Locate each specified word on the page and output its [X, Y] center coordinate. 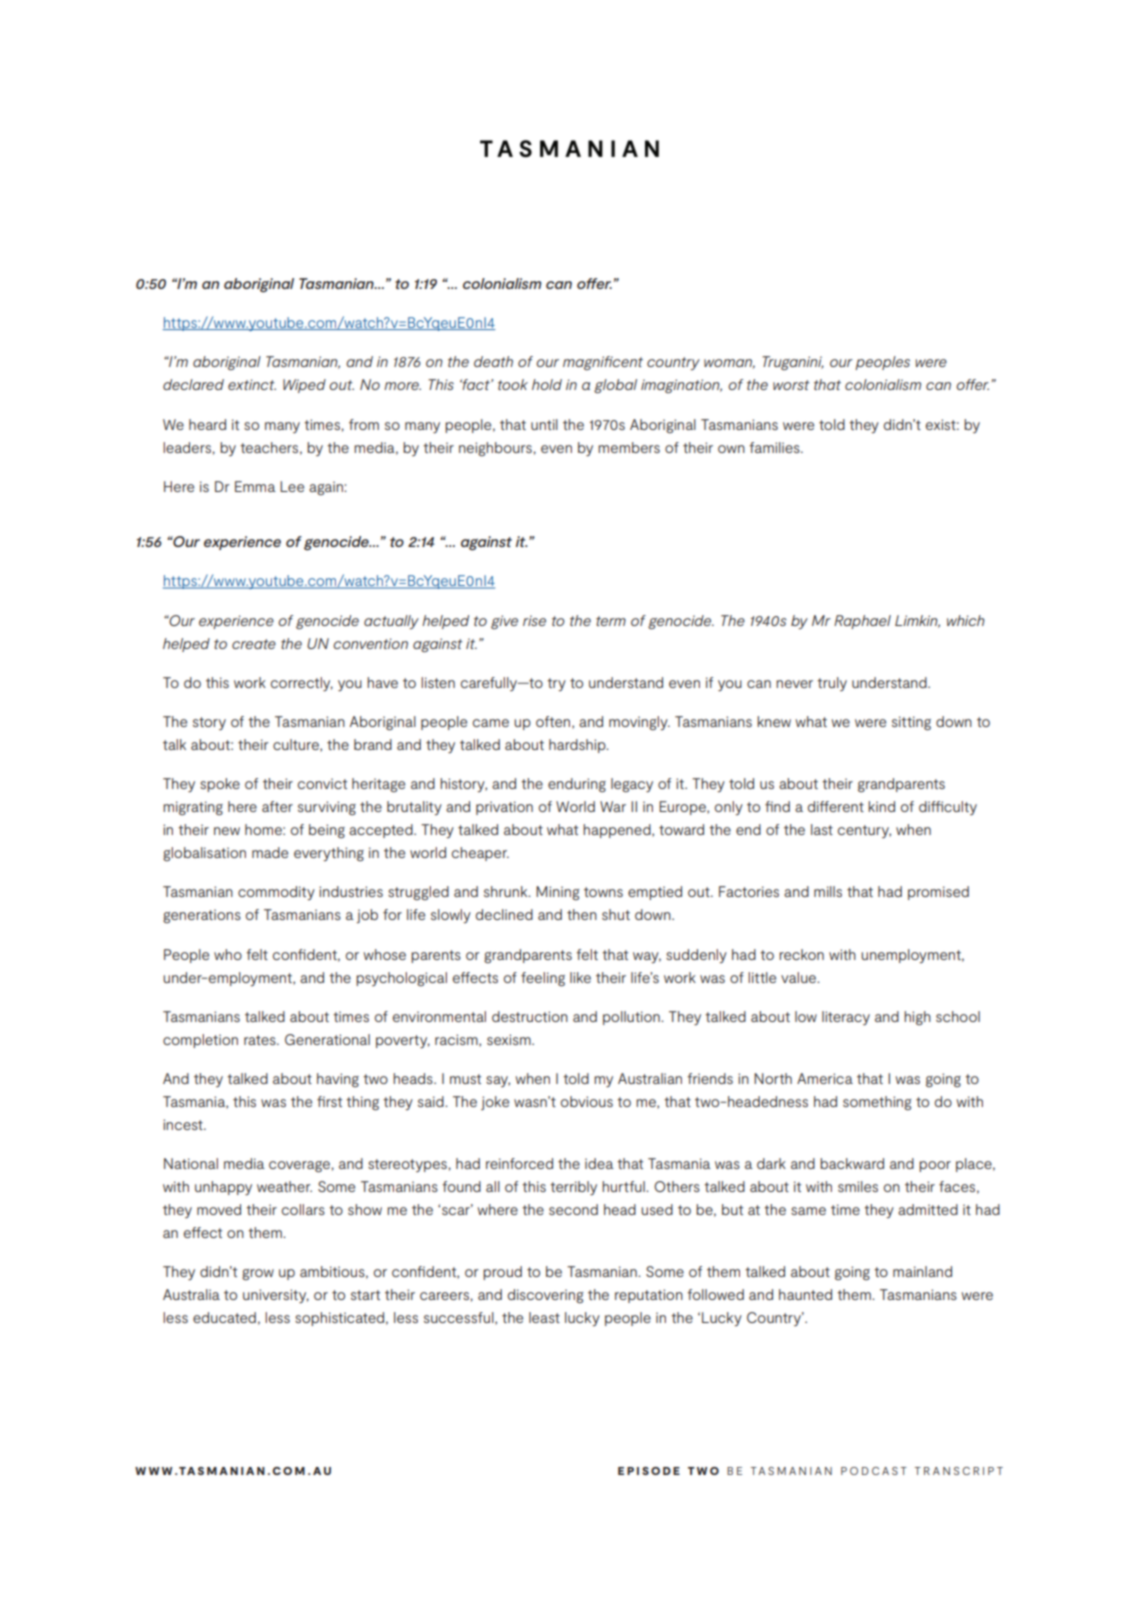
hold [547, 384]
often [554, 722]
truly [832, 684]
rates [261, 1040]
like [580, 977]
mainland [922, 1271]
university [276, 1296]
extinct [252, 384]
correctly [302, 684]
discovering [545, 1296]
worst [791, 385]
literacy [846, 1018]
